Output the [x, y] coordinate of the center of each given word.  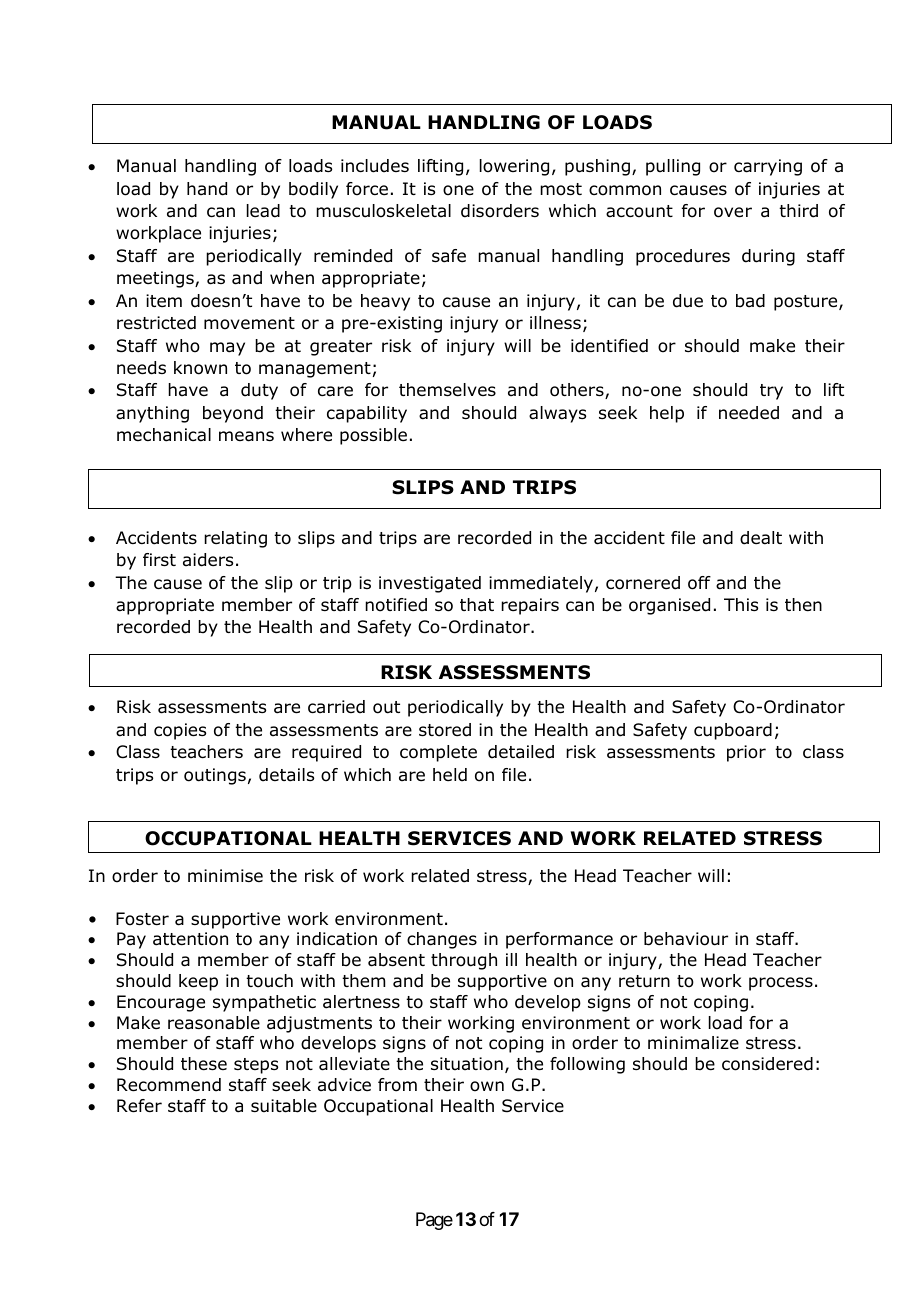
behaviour [686, 939]
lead [263, 211]
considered [767, 1064]
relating [235, 539]
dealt [761, 538]
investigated [430, 584]
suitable [284, 1106]
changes [442, 940]
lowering [514, 167]
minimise [225, 875]
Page [434, 1221]
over [733, 212]
